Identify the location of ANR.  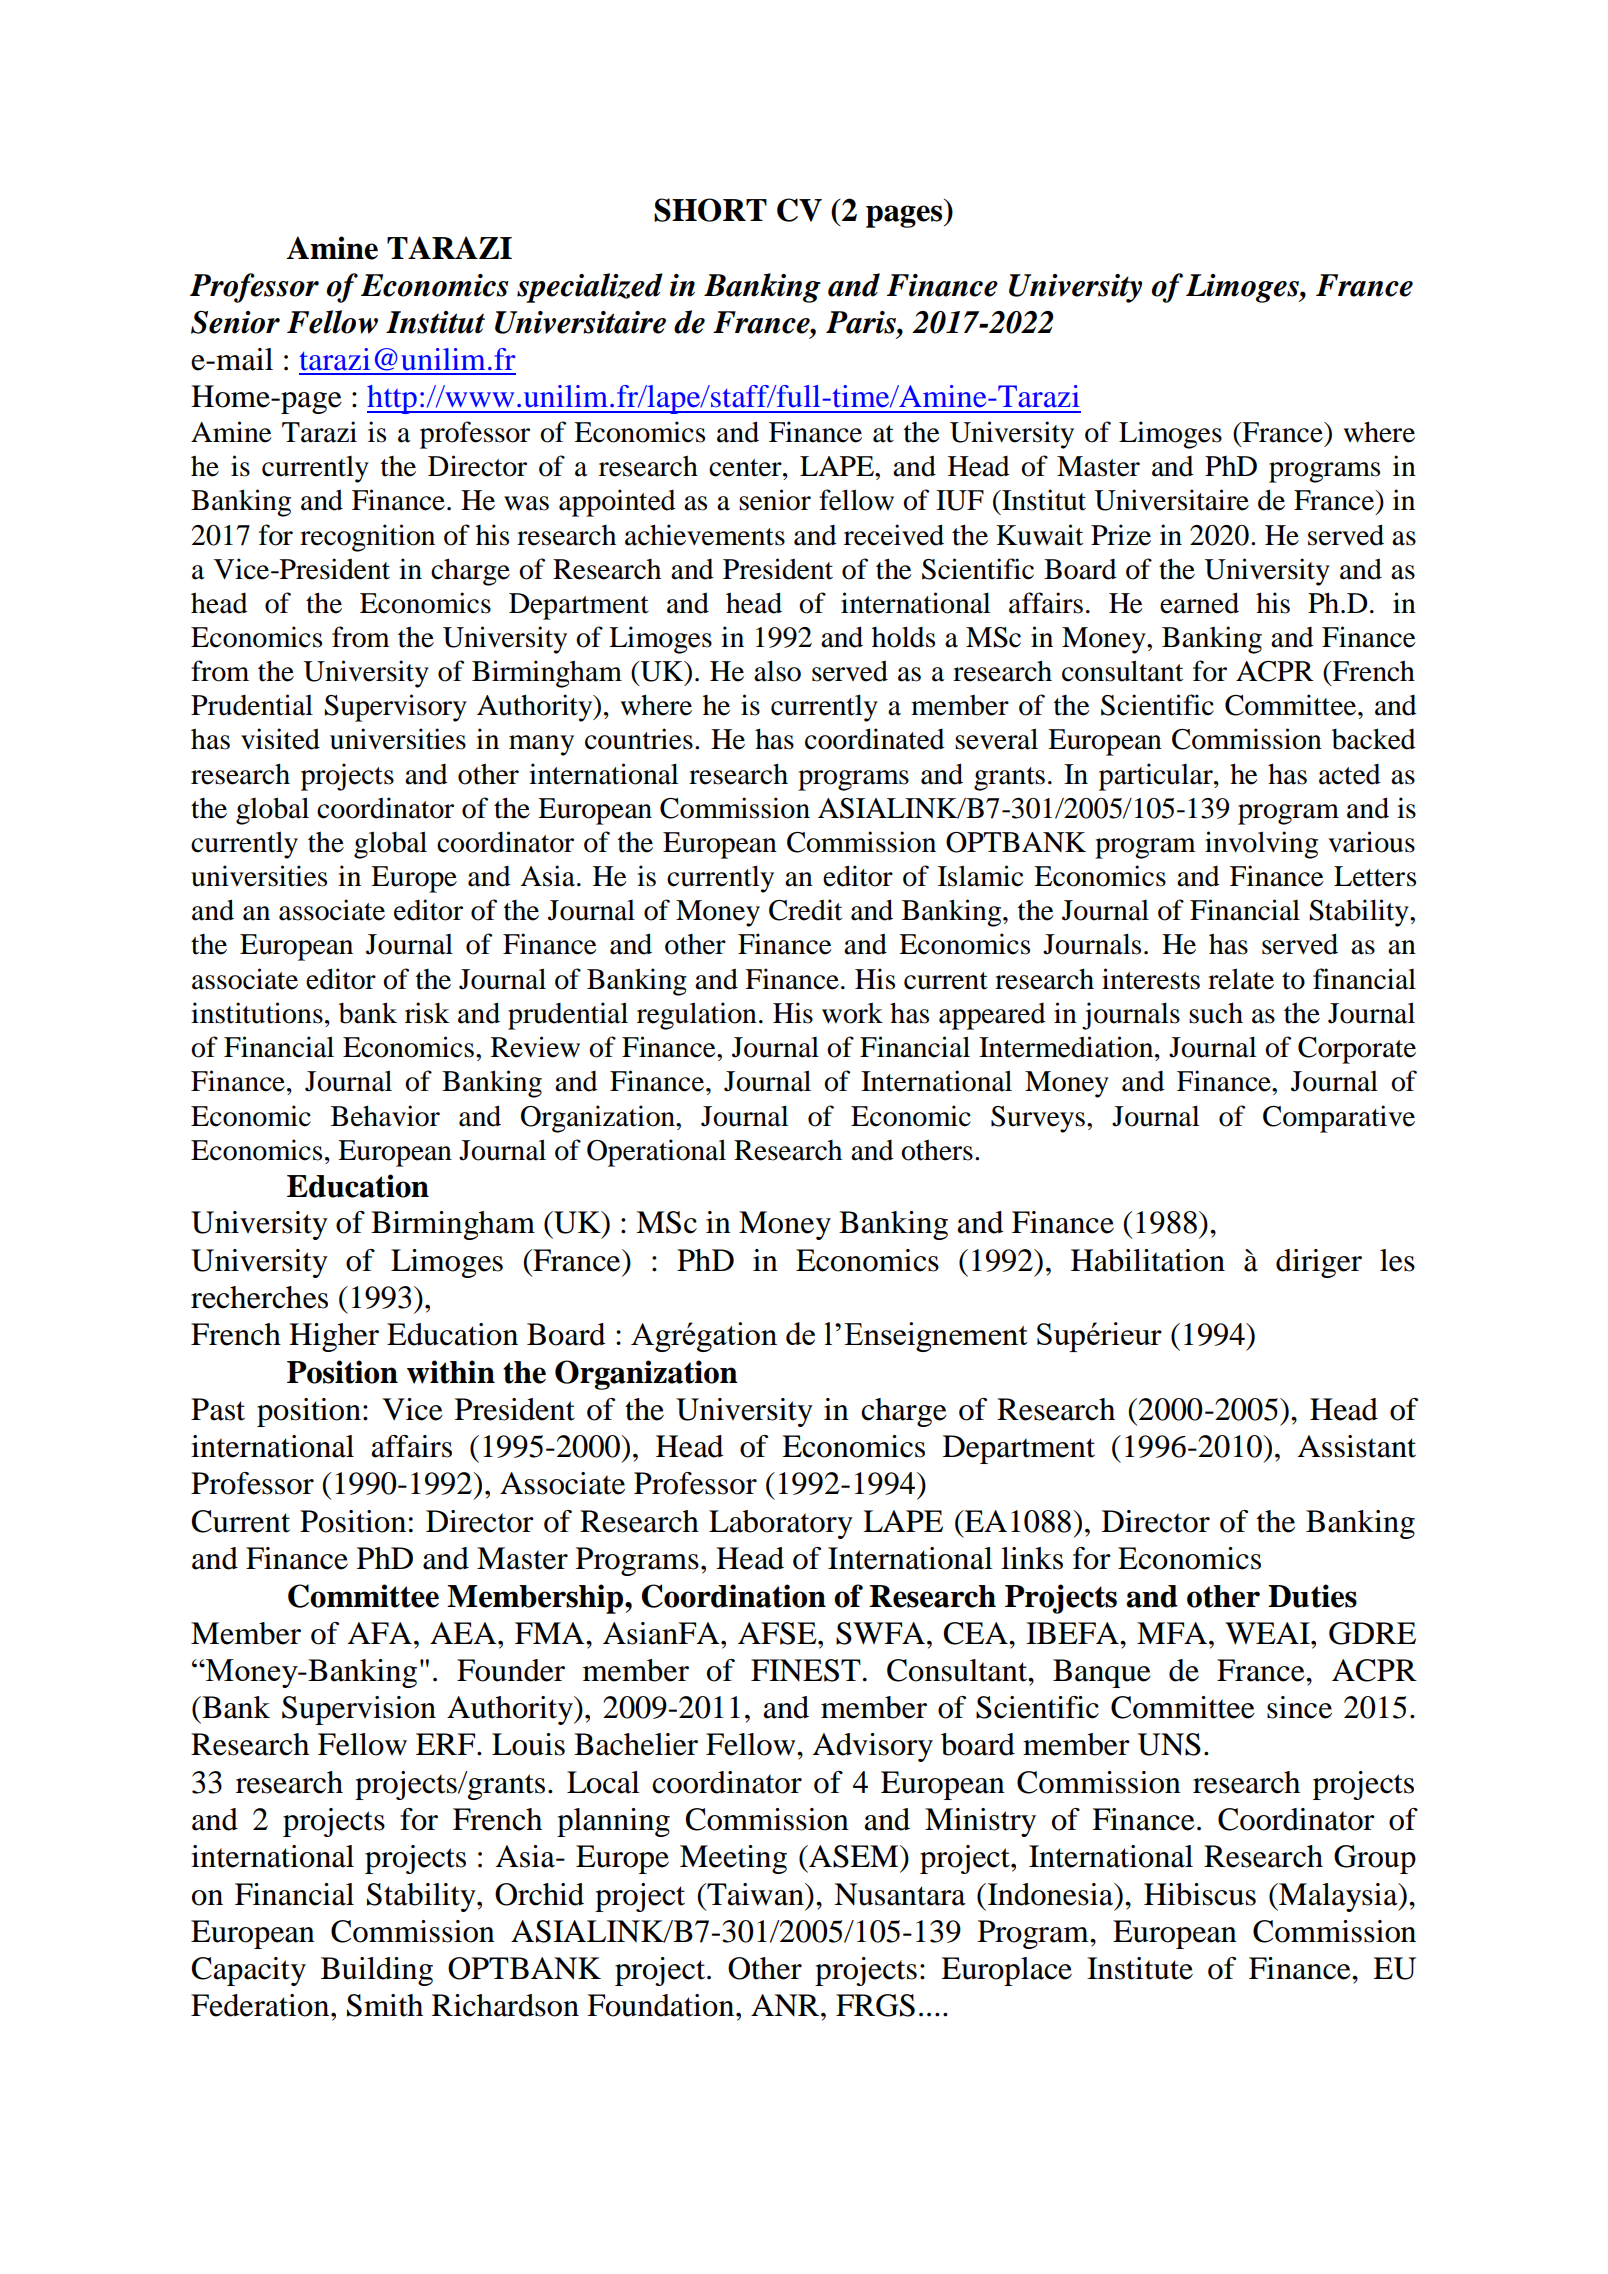
(786, 2005).
